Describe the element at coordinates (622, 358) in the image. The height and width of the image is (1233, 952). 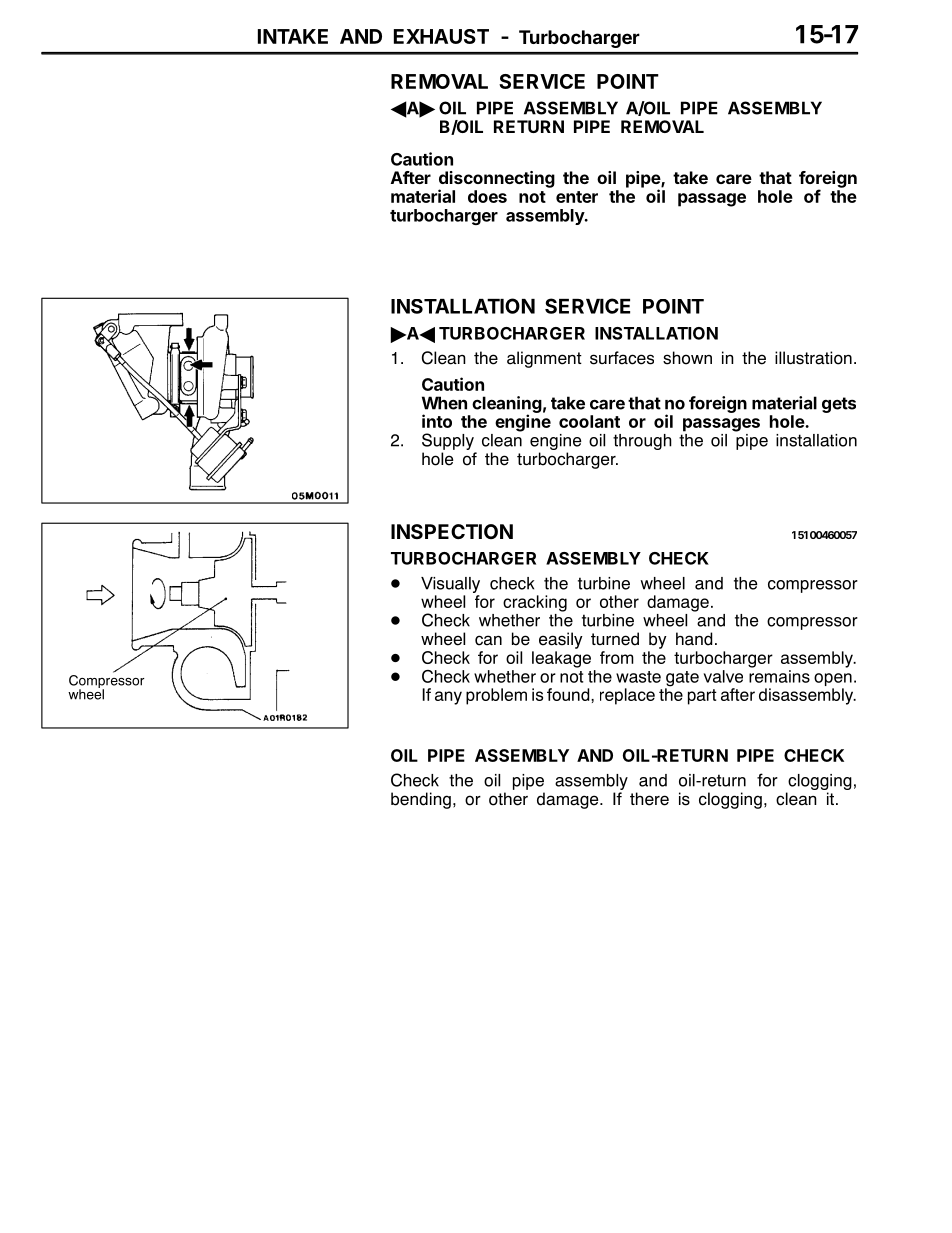
I see `surfaces` at that location.
